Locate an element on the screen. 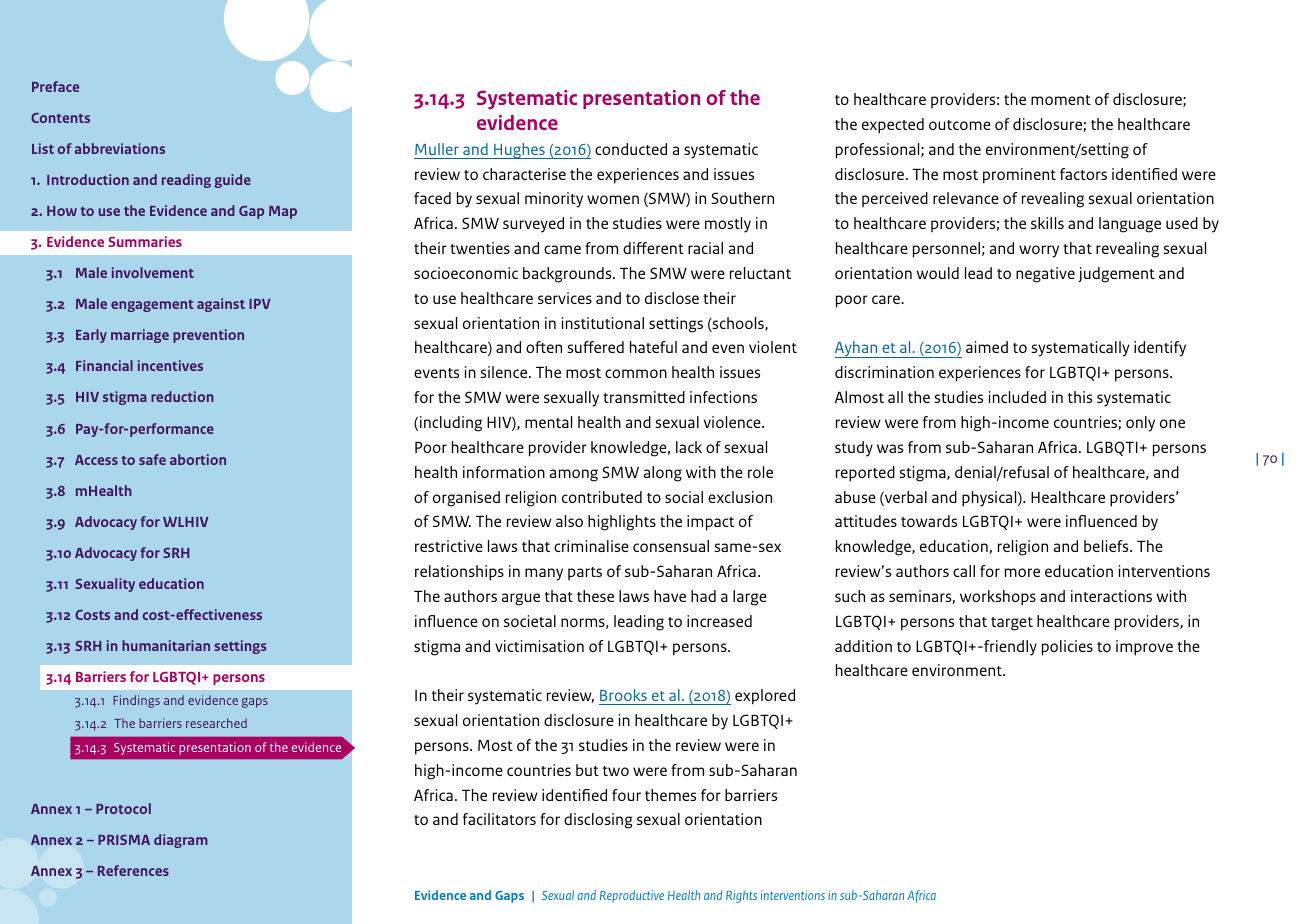 Image resolution: width=1308 pixels, height=924 pixels. aimed is located at coordinates (987, 347).
